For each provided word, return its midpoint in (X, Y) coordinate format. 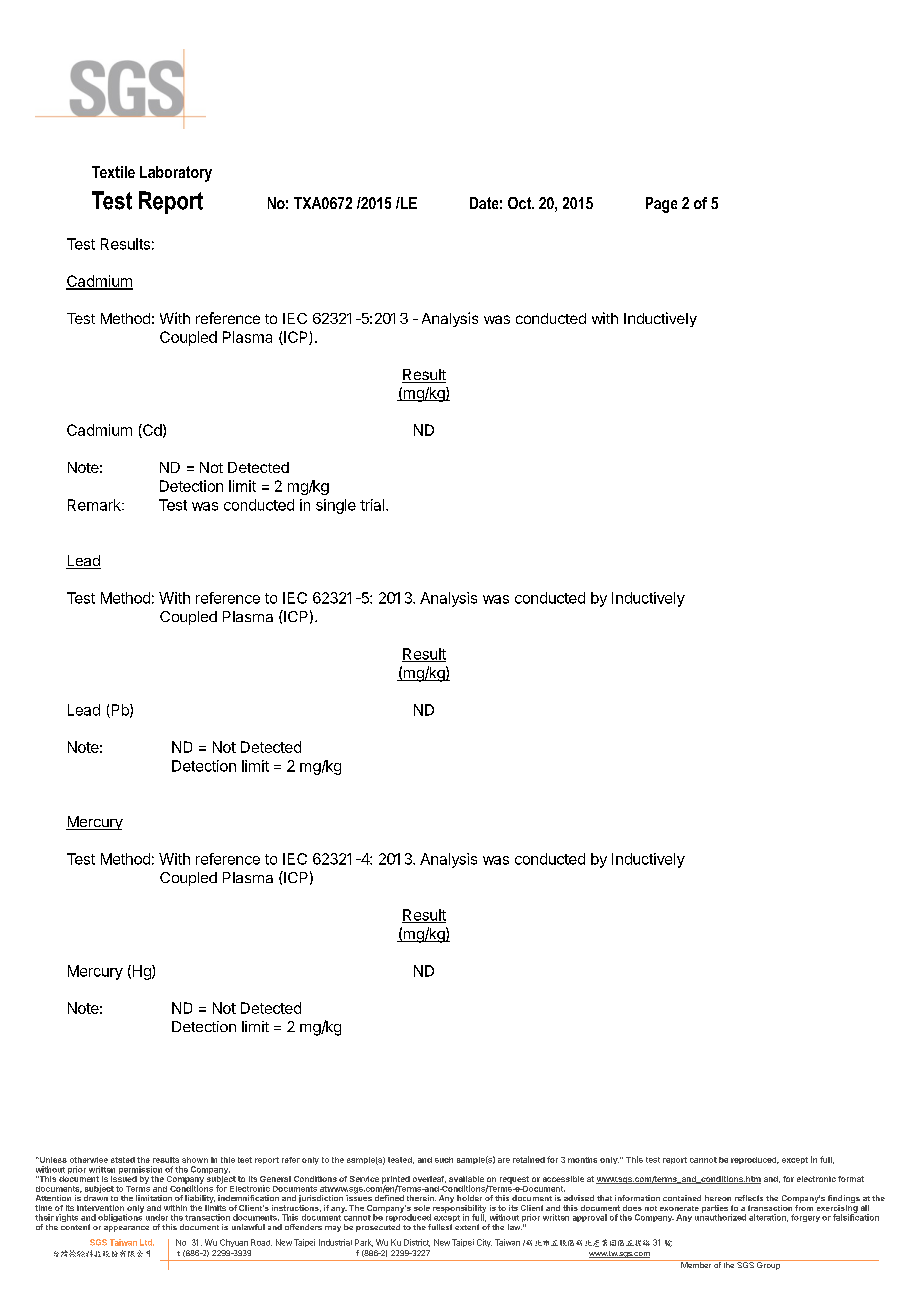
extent (467, 1227)
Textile (113, 172)
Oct (520, 203)
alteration (768, 1218)
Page (661, 205)
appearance (126, 1229)
